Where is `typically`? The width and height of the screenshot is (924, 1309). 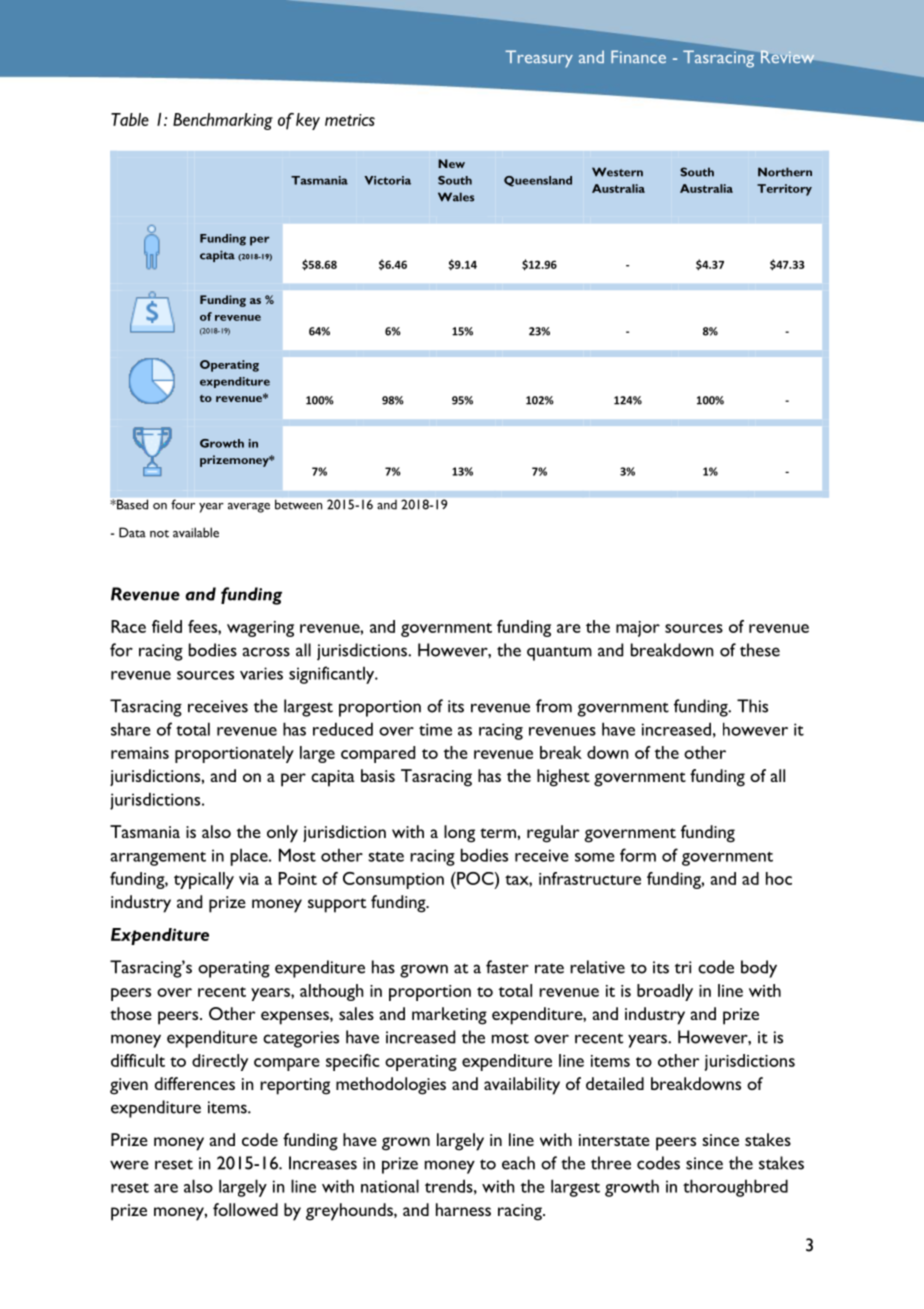 typically is located at coordinates (204, 880).
